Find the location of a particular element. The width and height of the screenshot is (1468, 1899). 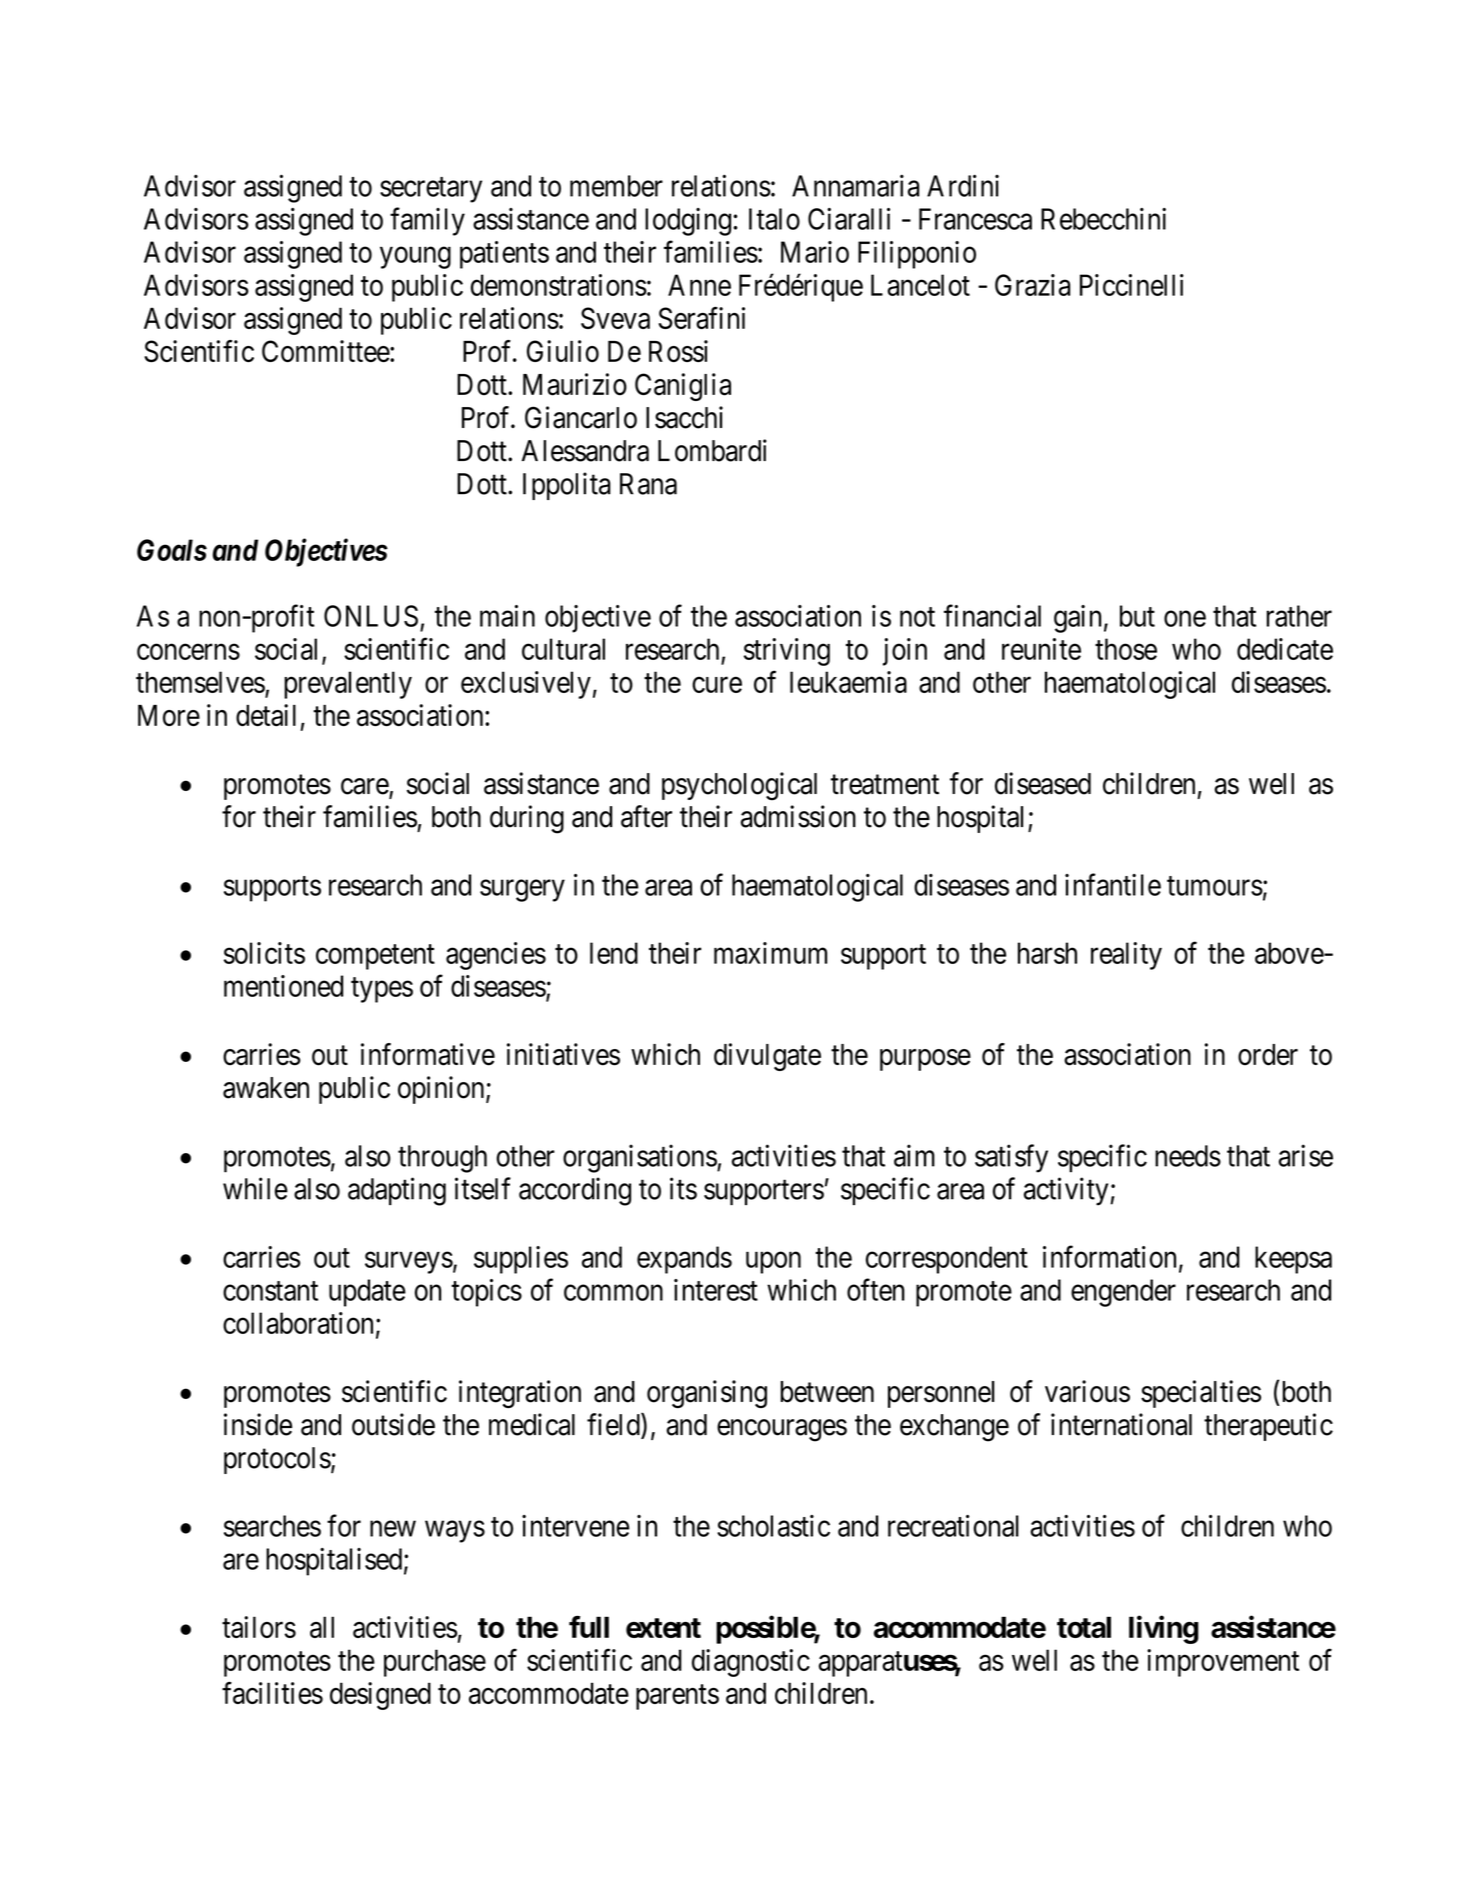

tailors is located at coordinates (259, 1627).
